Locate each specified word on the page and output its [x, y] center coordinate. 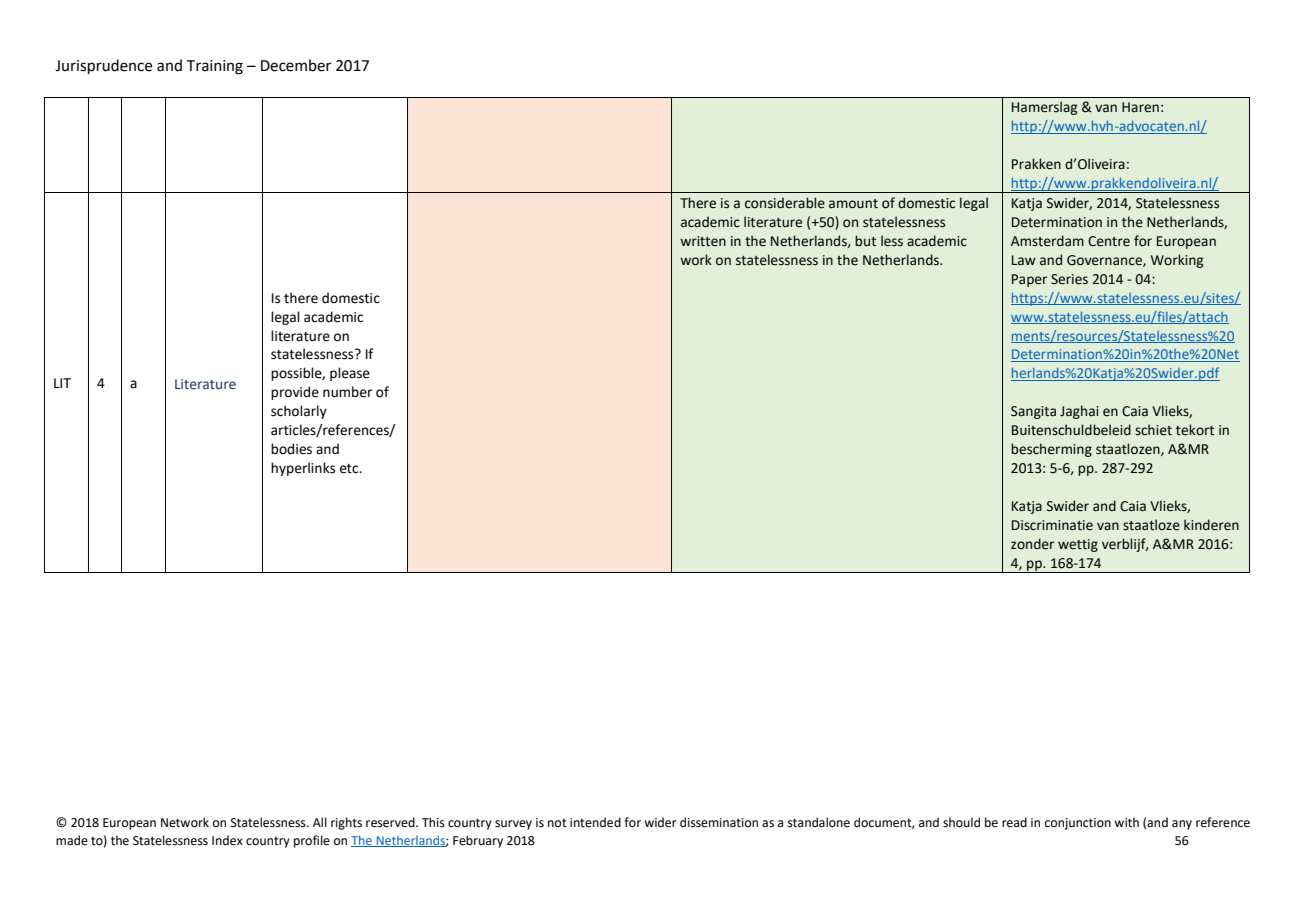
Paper [1029, 280]
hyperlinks [303, 469]
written [703, 241]
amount [853, 204]
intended [595, 822]
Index [227, 840]
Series [1069, 279]
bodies [291, 449]
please [350, 374]
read [1014, 822]
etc [350, 469]
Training [215, 67]
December [296, 65]
